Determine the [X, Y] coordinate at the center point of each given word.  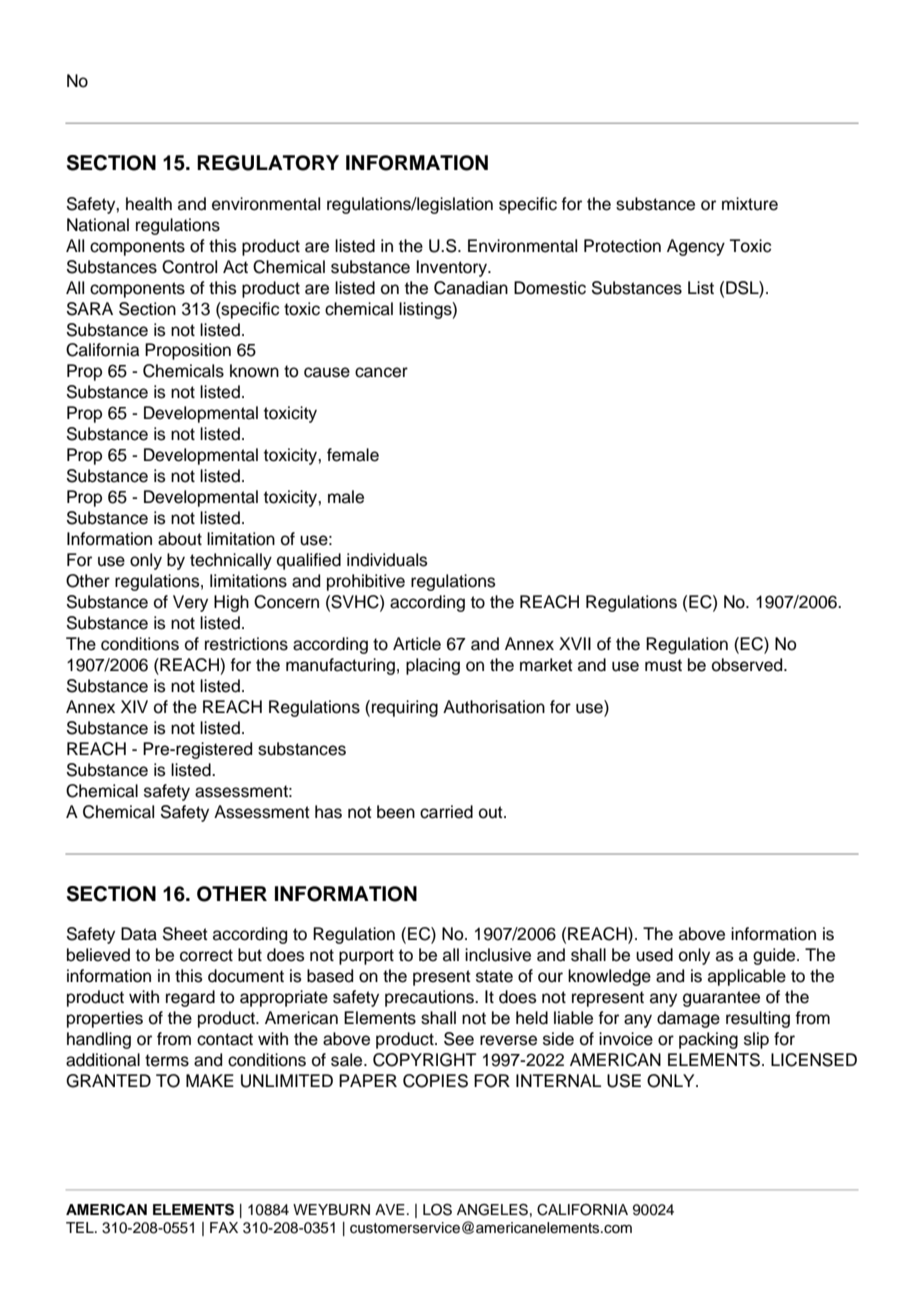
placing [433, 666]
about [180, 539]
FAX [224, 1227]
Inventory [452, 268]
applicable [747, 977]
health [149, 204]
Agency [696, 247]
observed [748, 665]
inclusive [498, 955]
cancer [381, 372]
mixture [750, 204]
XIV [134, 706]
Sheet [185, 934]
